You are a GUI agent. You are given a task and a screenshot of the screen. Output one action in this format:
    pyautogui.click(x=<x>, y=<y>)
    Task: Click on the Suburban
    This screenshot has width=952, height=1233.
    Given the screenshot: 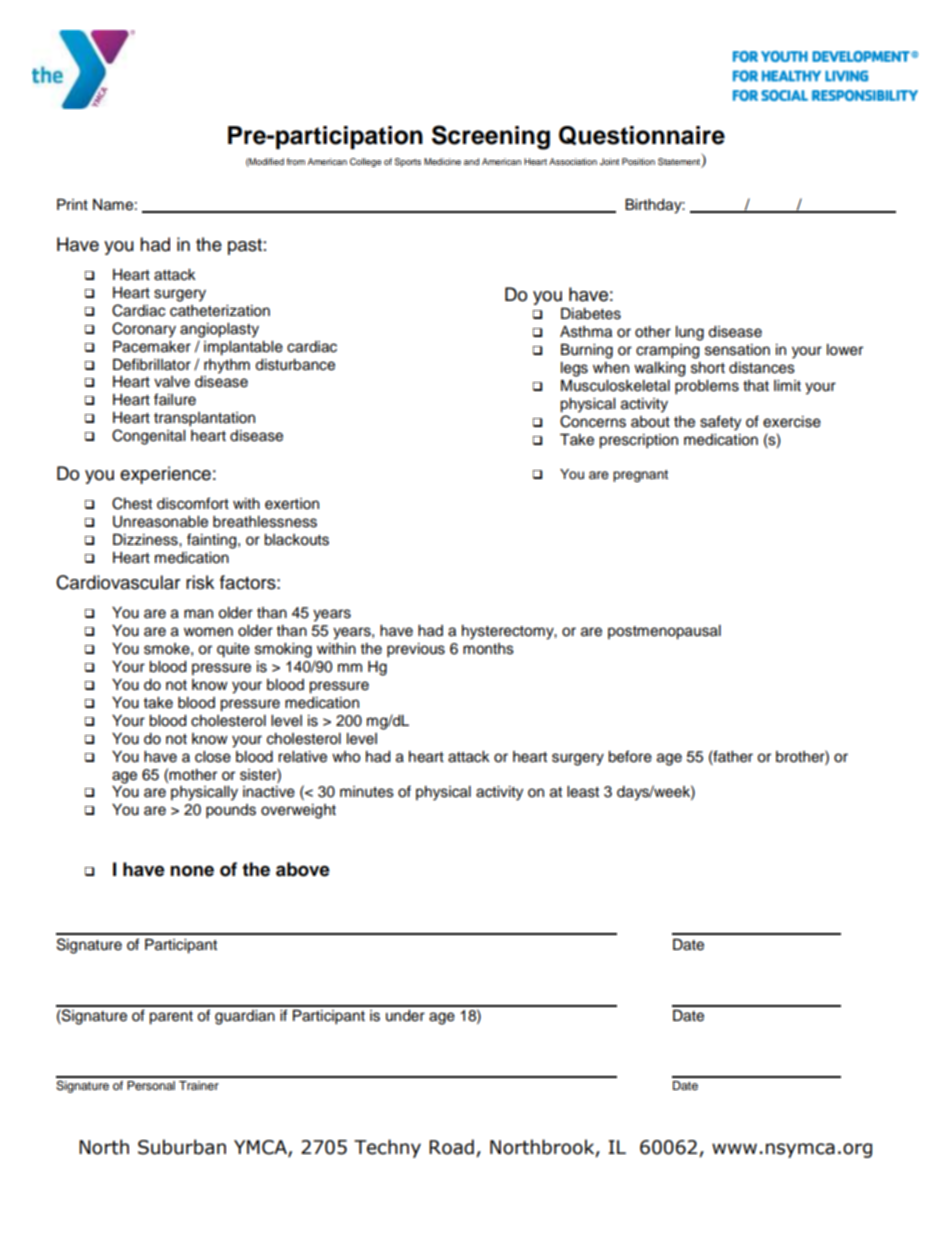 What is the action you would take?
    pyautogui.click(x=182, y=1147)
